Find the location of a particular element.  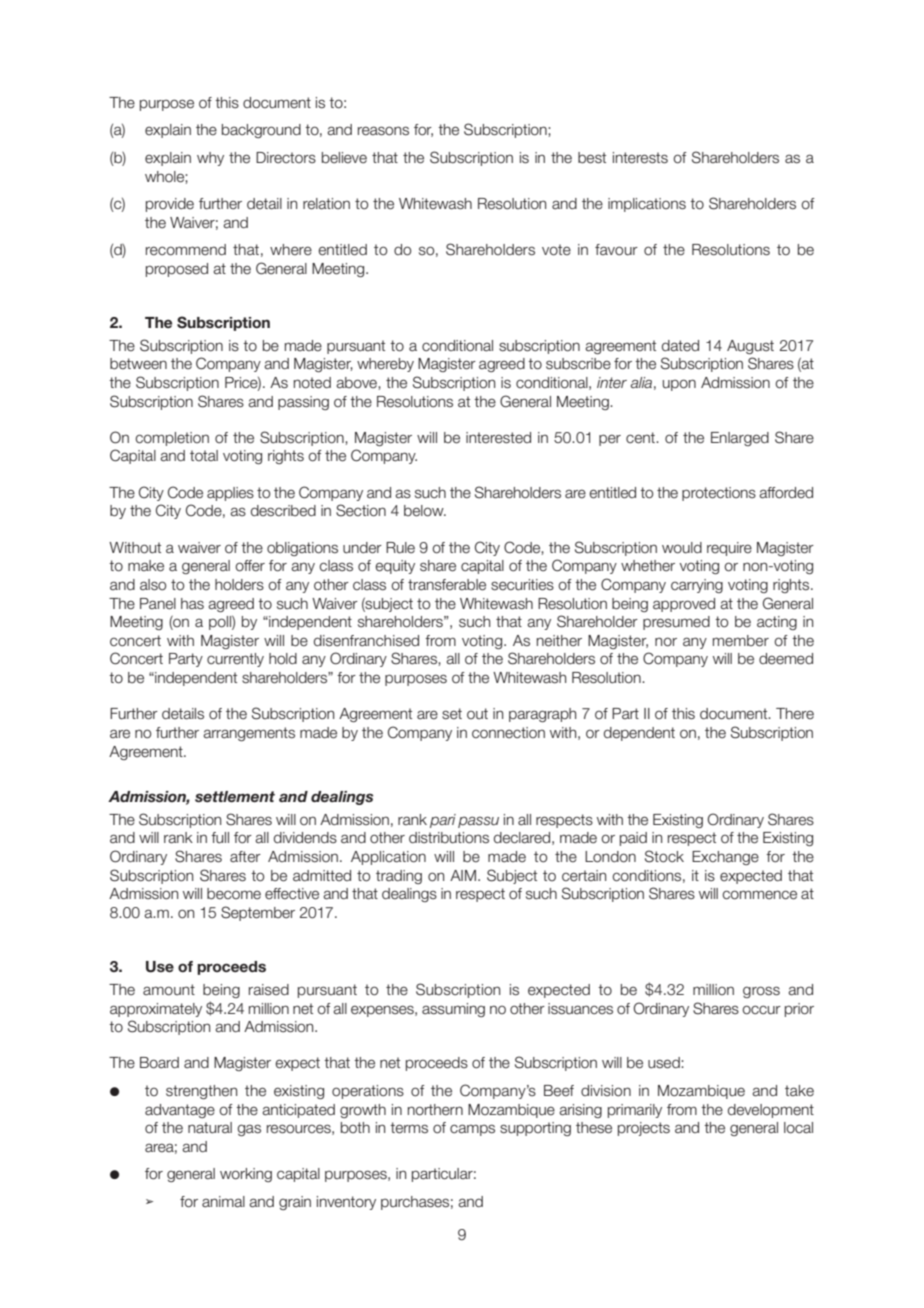

applies is located at coordinates (230, 494).
